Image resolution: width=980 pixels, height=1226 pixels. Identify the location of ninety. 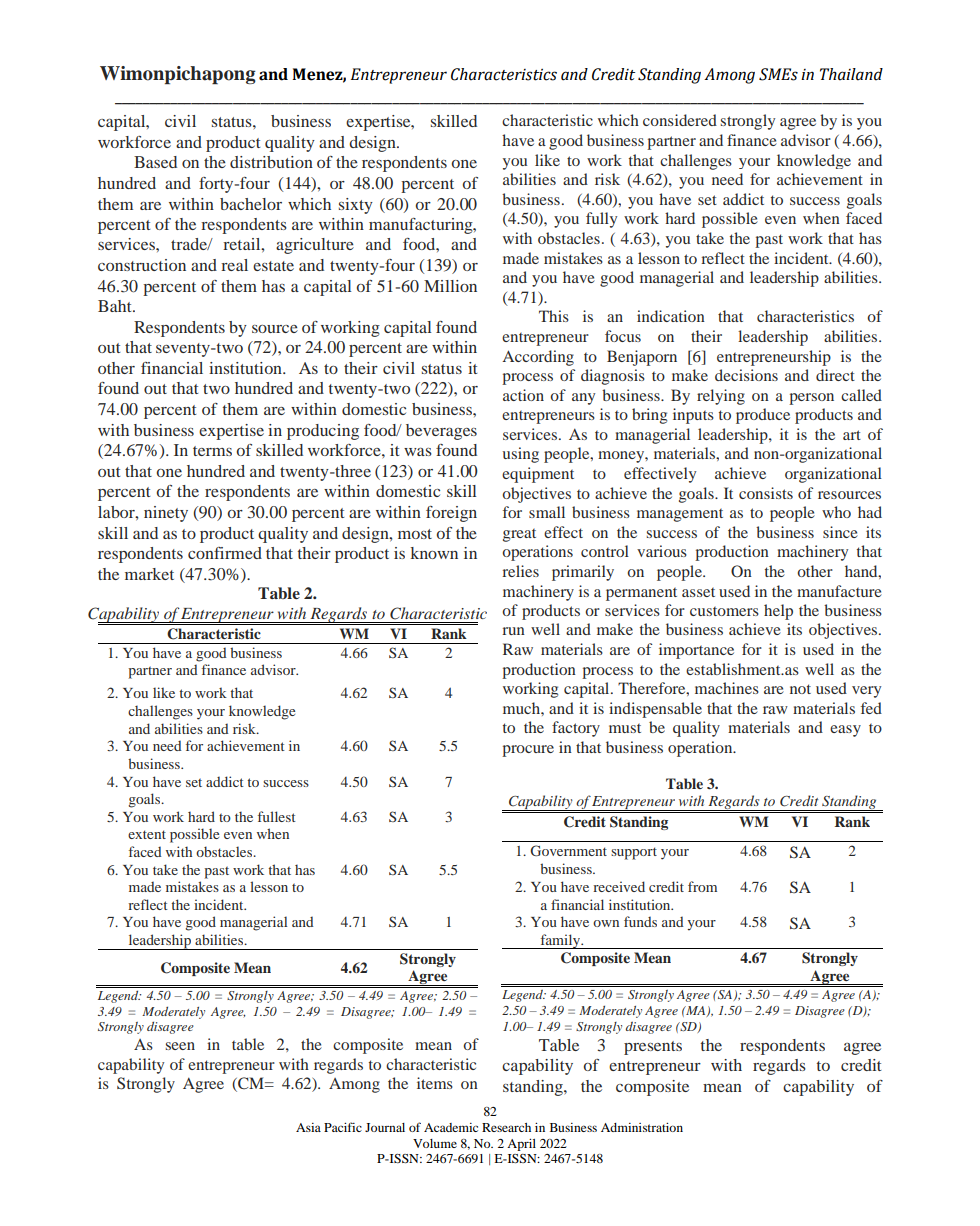
(166, 514).
